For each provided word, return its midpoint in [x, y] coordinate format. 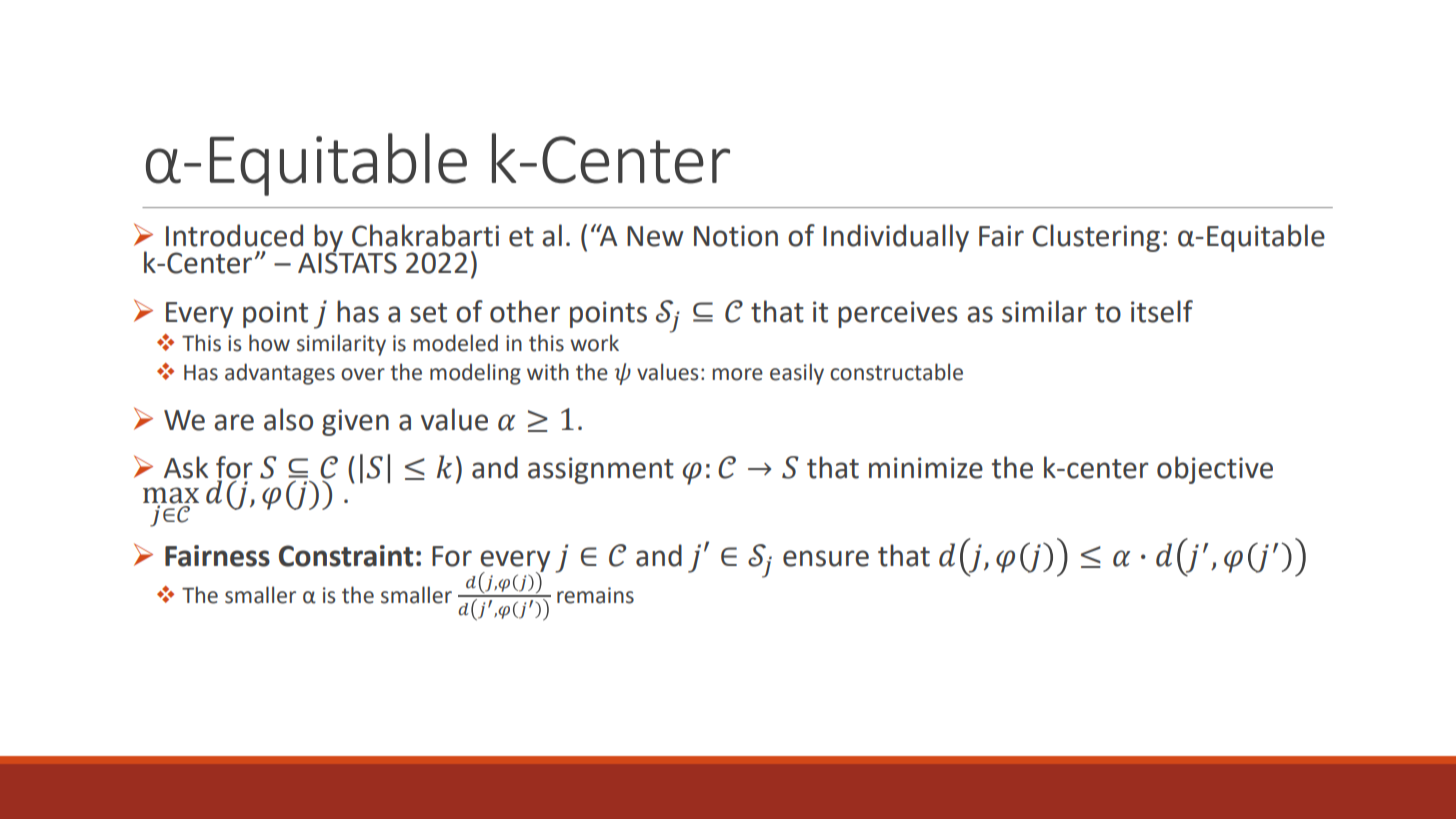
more [737, 374]
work [594, 343]
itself [1162, 311]
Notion [736, 236]
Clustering [1096, 238]
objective [1215, 470]
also [288, 419]
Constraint [346, 556]
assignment [601, 470]
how [269, 343]
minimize [926, 468]
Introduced [234, 235]
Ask [186, 467]
